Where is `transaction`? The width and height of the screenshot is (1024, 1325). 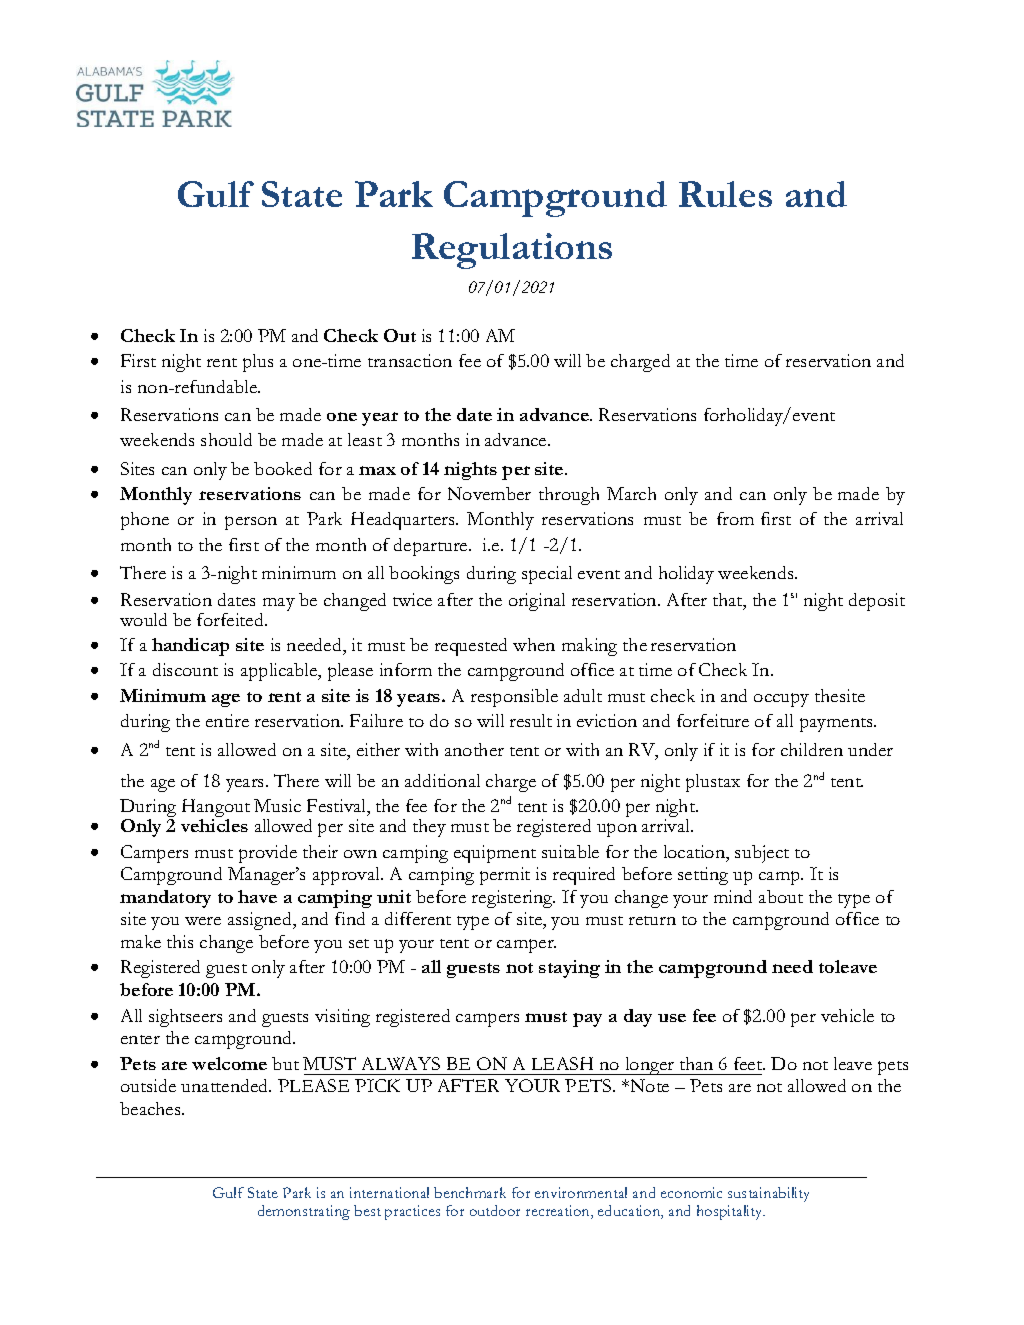 transaction is located at coordinates (410, 360).
